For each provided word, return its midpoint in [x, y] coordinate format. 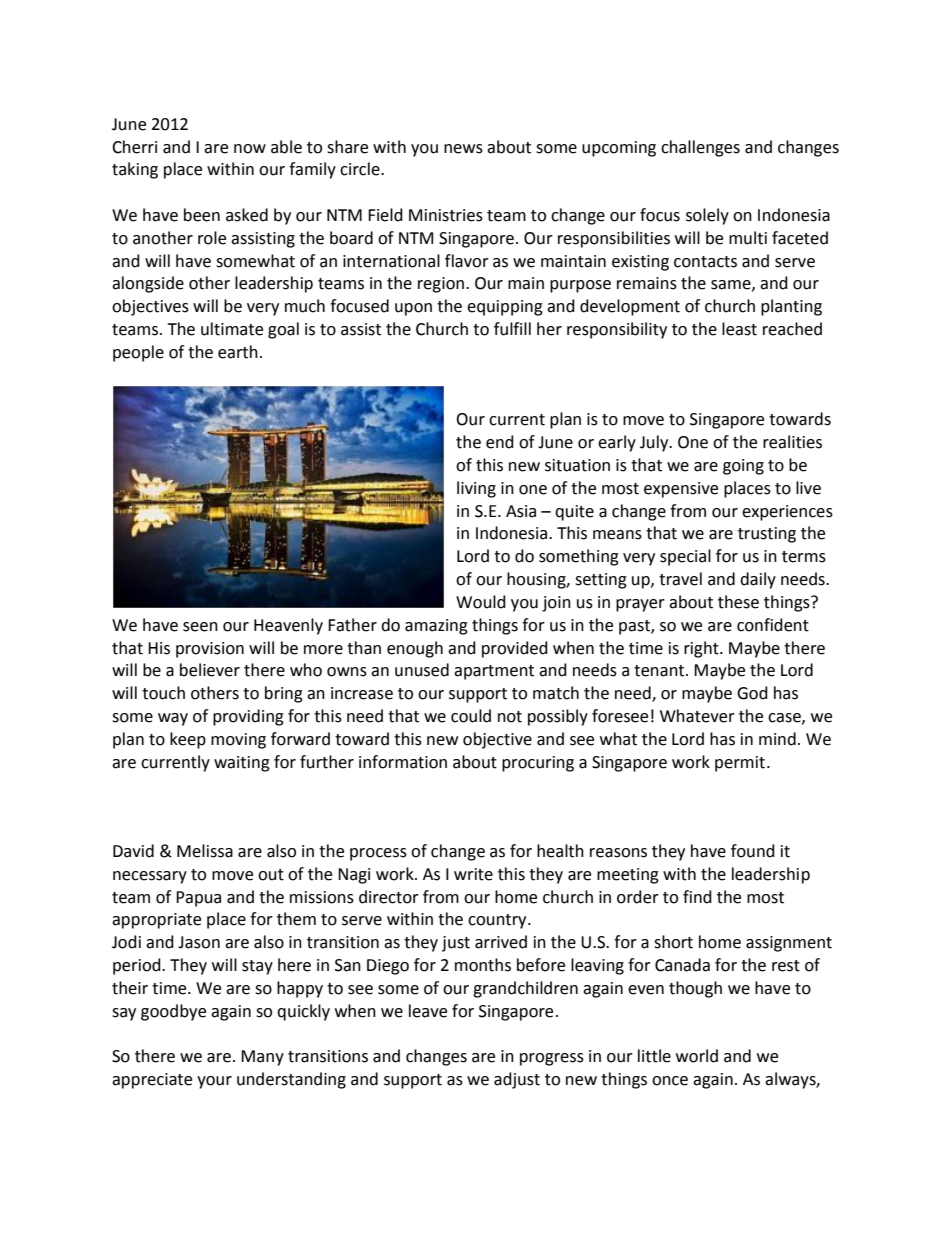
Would [481, 602]
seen [200, 627]
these [738, 602]
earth [238, 352]
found [753, 851]
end [500, 442]
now [250, 149]
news [463, 149]
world [697, 1056]
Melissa [205, 851]
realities [792, 442]
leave [428, 1011]
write [473, 874]
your [214, 1082]
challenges [700, 148]
